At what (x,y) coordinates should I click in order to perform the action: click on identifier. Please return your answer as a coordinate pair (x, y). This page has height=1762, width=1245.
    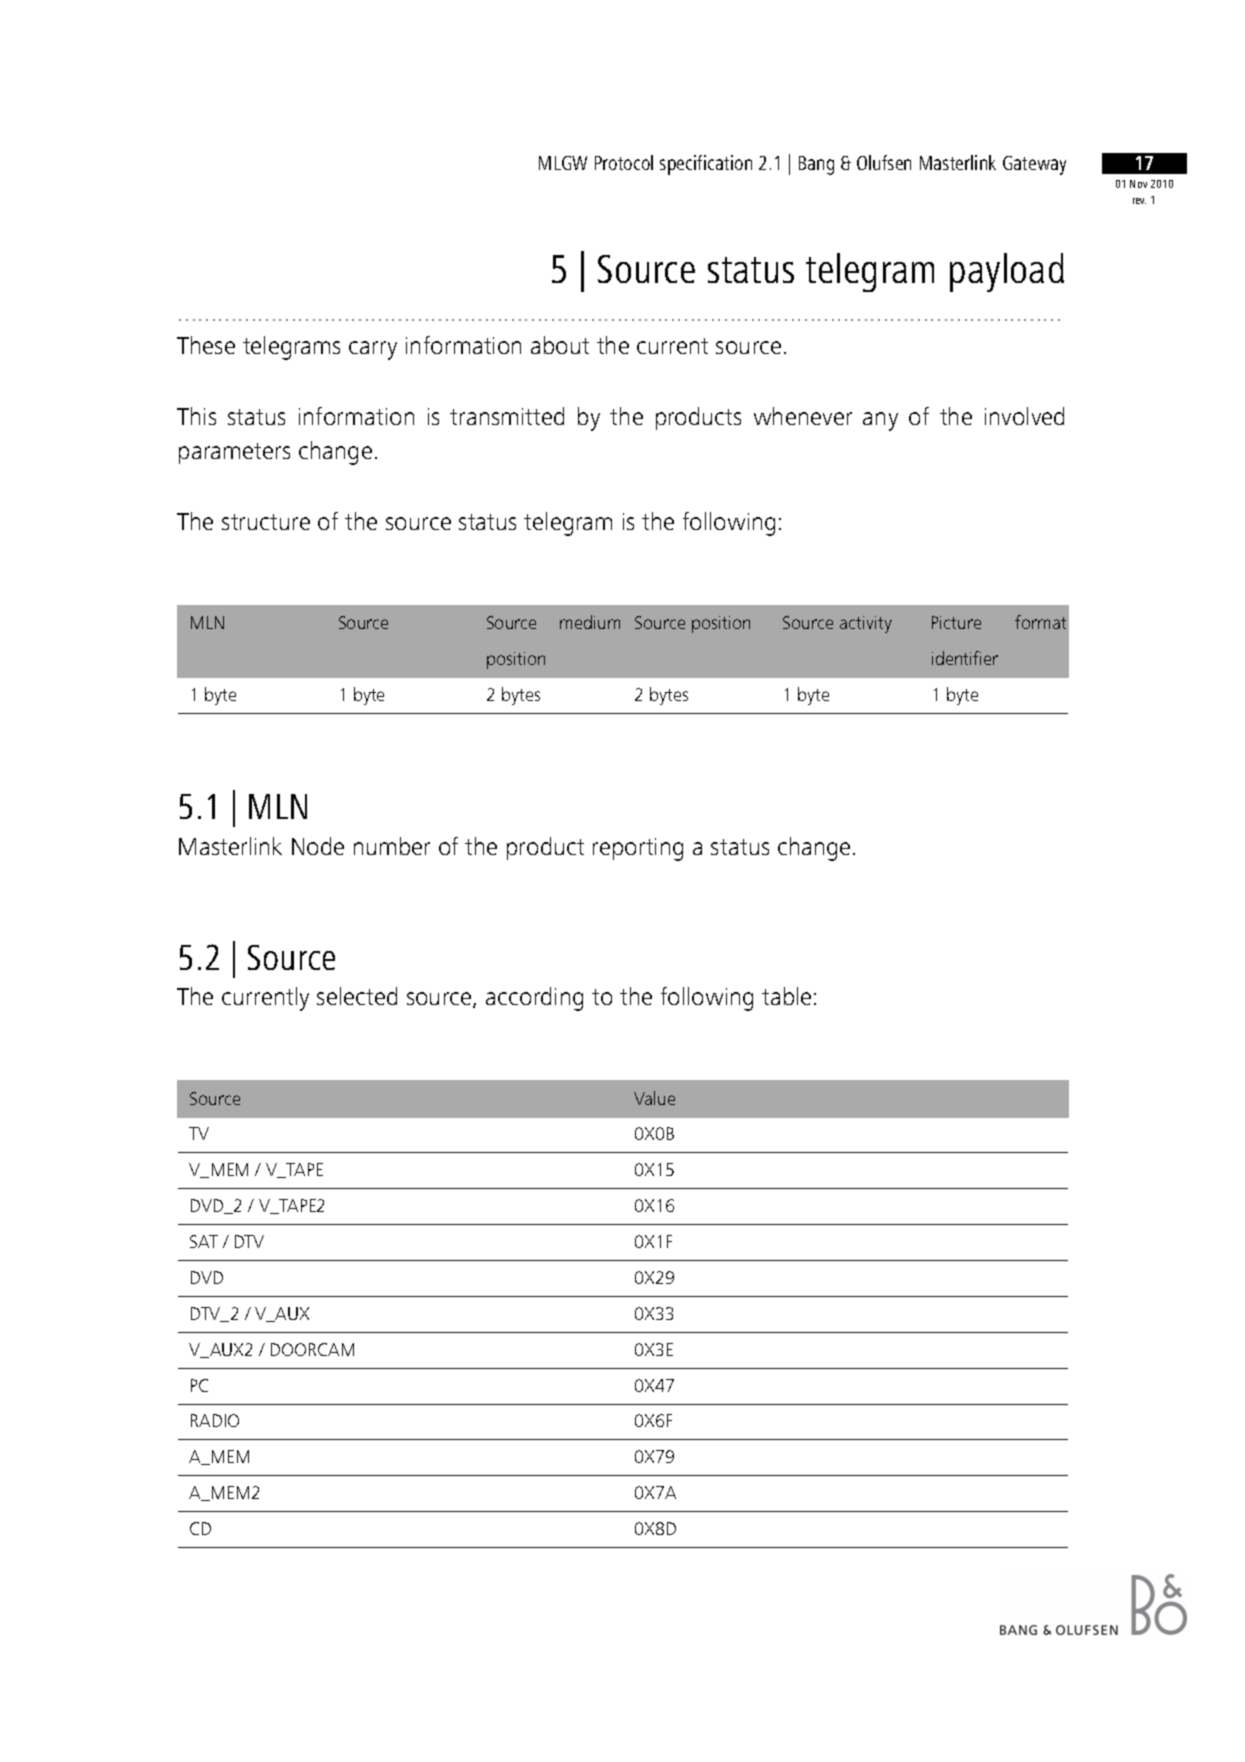
    Looking at the image, I should click on (965, 658).
